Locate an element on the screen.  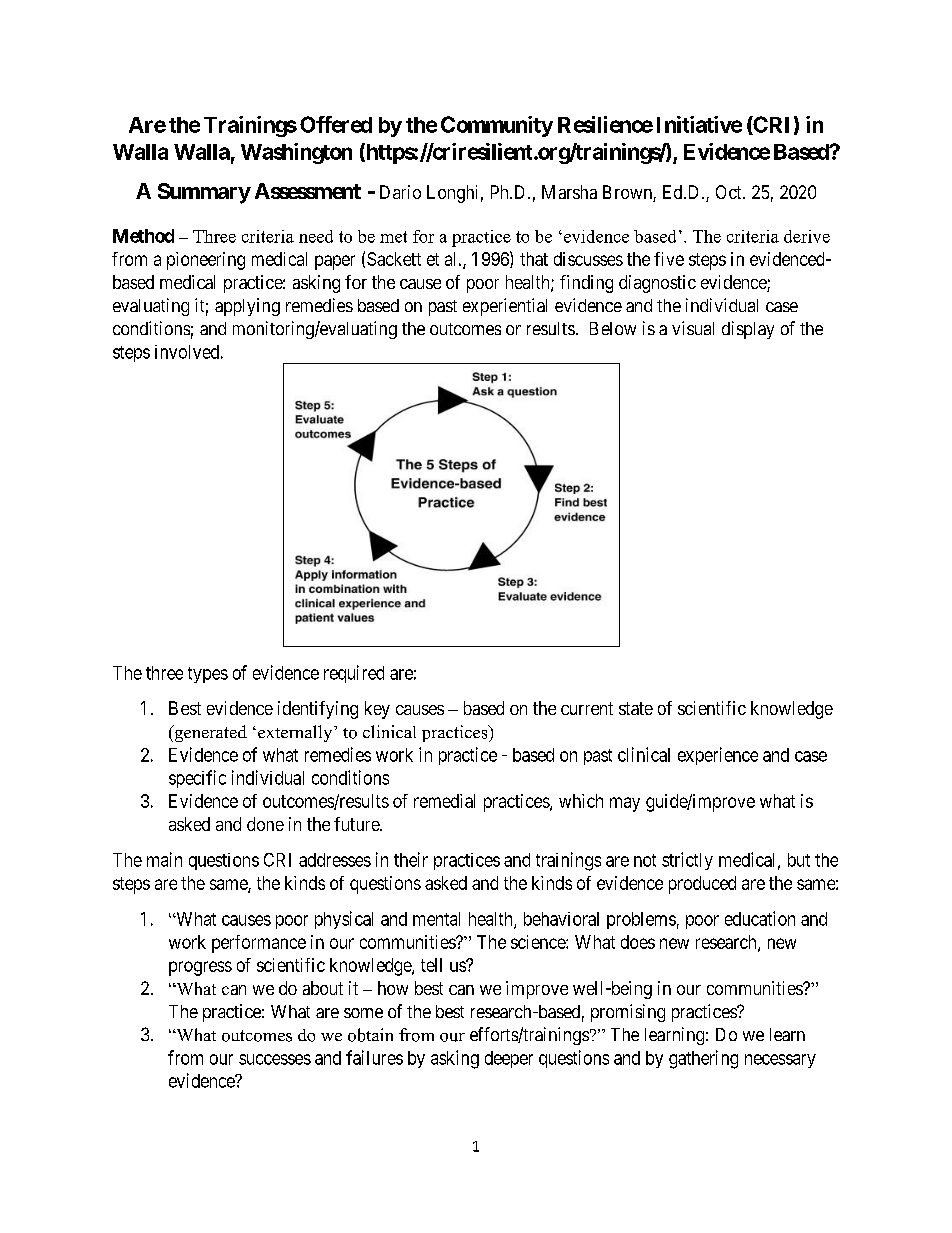
deeper is located at coordinates (509, 1059).
